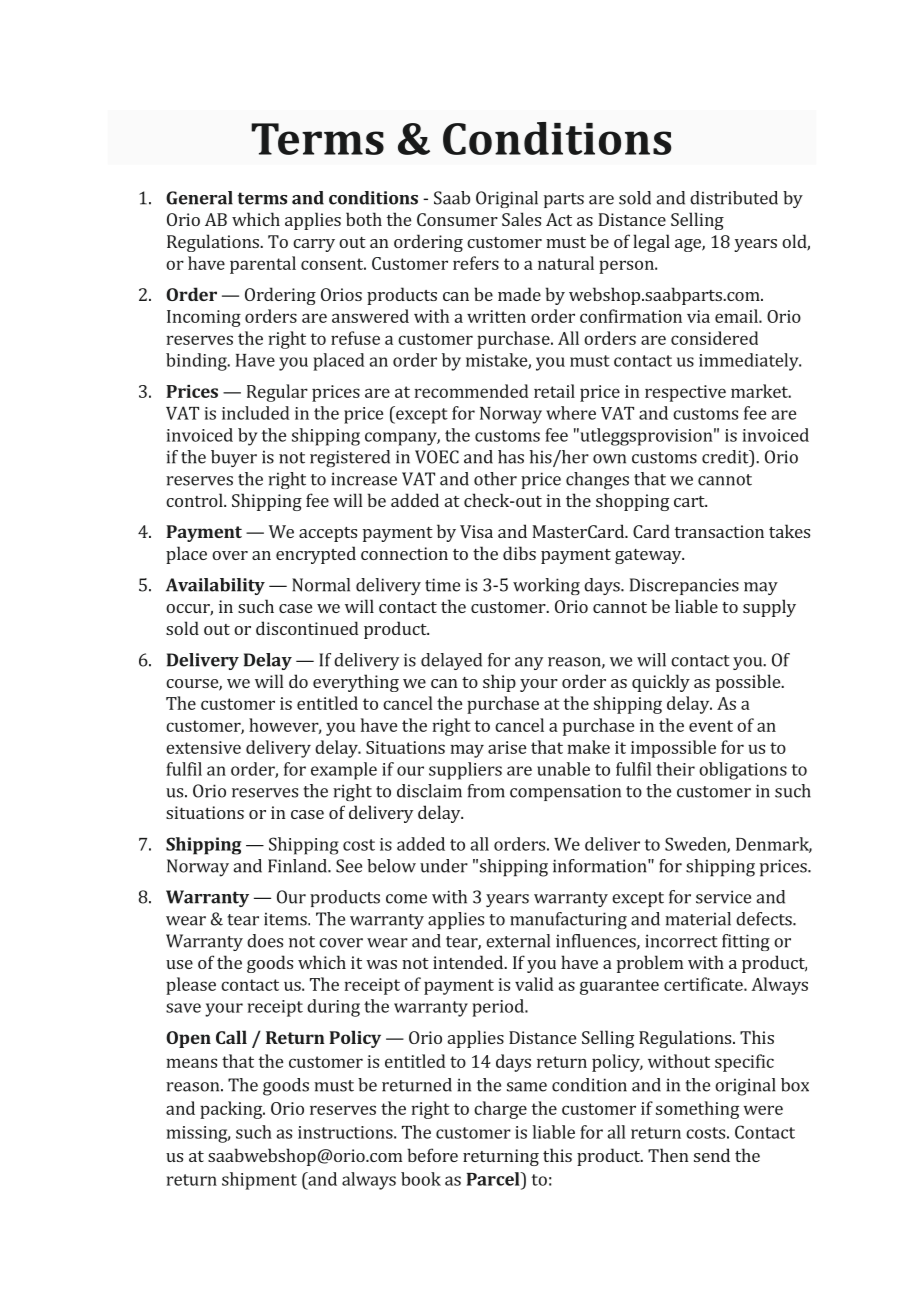 Image resolution: width=924 pixels, height=1308 pixels. Describe the element at coordinates (734, 198) in the image. I see `distributed` at that location.
